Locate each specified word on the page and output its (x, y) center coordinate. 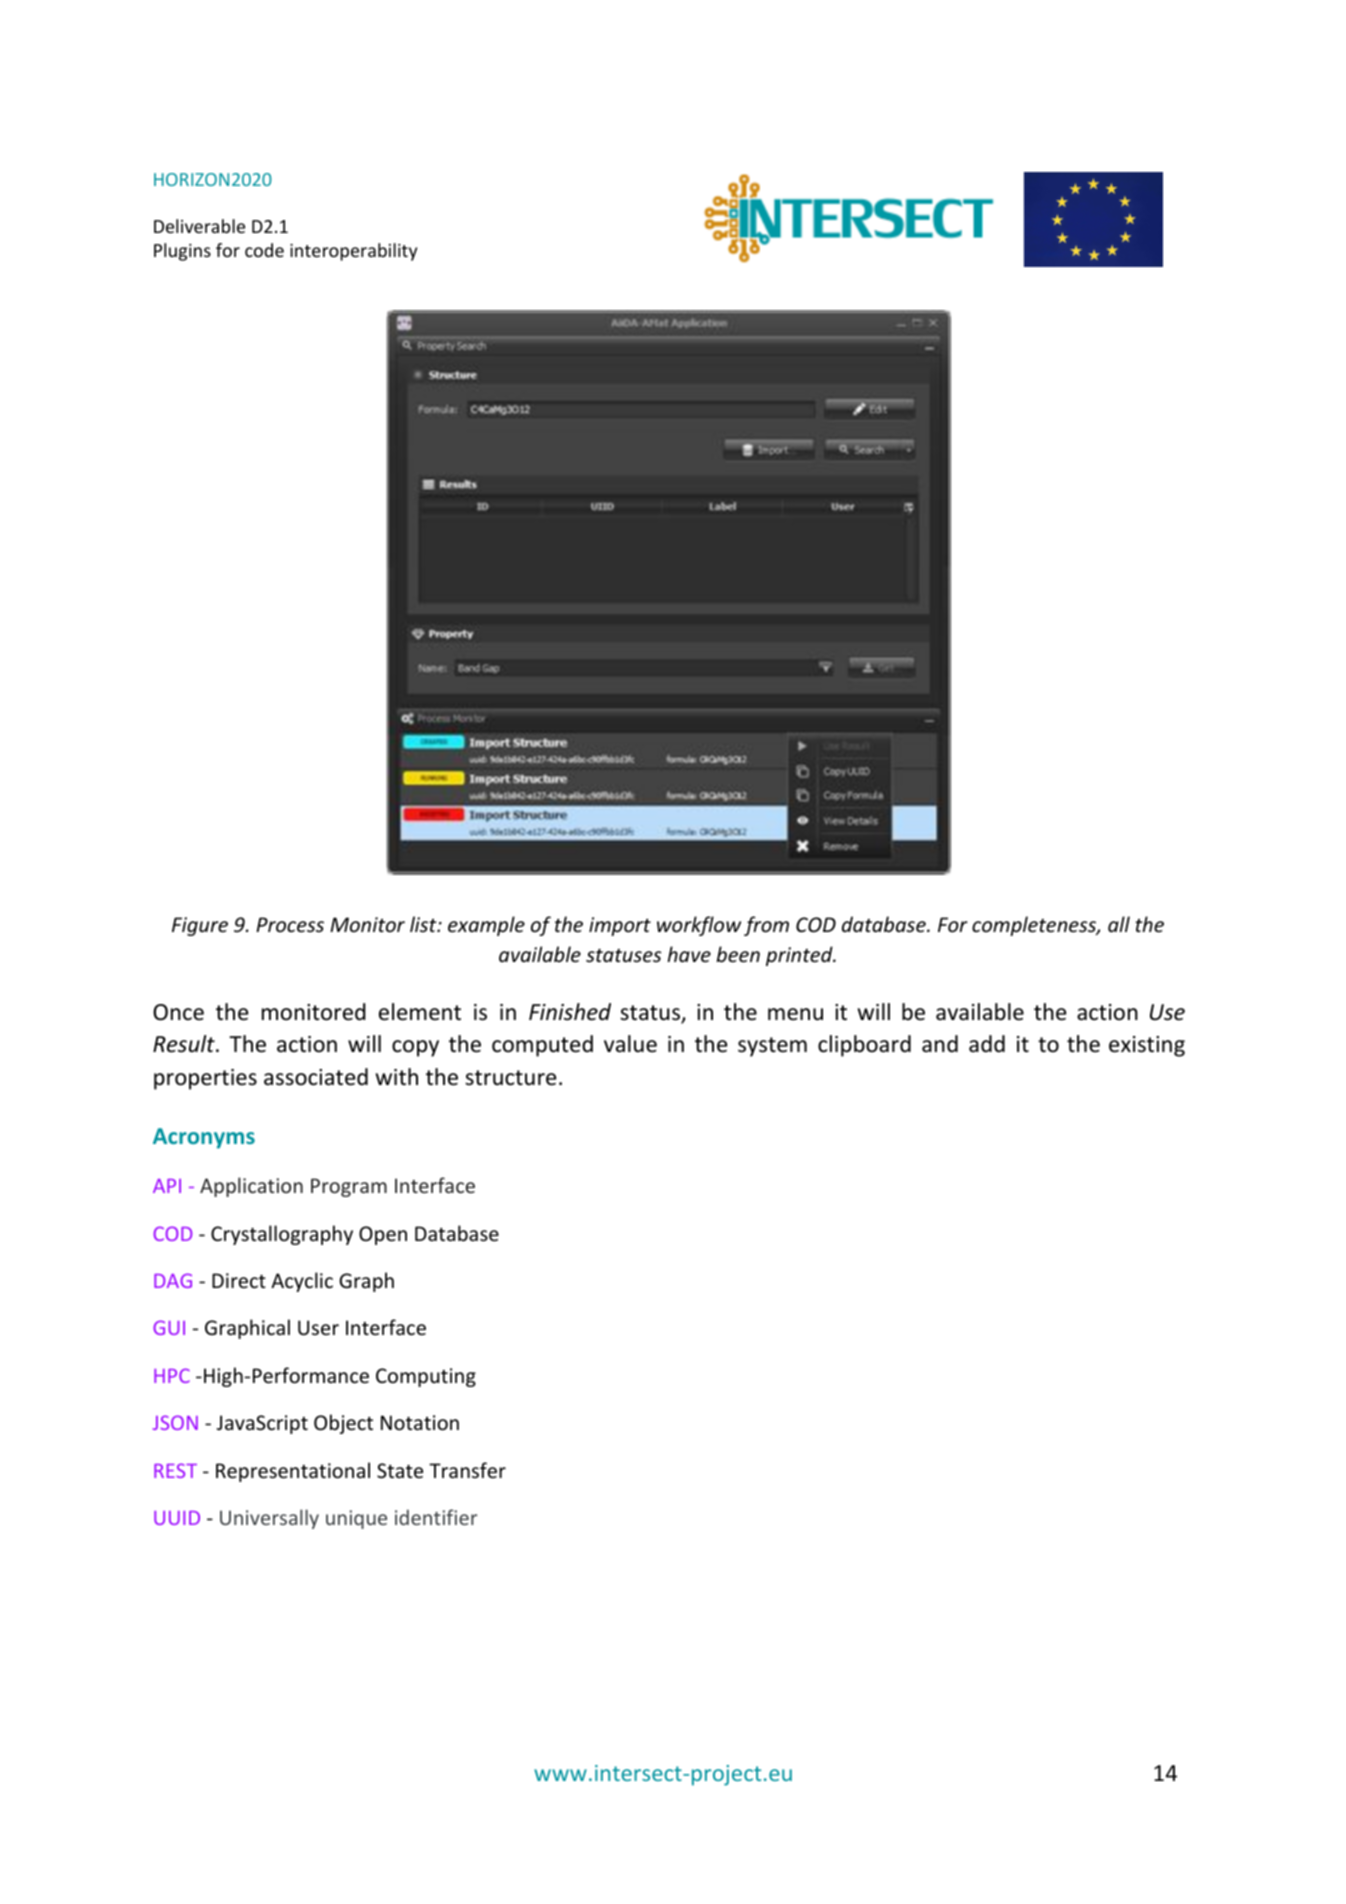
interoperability (353, 252)
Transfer (467, 1470)
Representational (293, 1472)
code (264, 250)
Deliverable (199, 226)
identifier (436, 1517)
